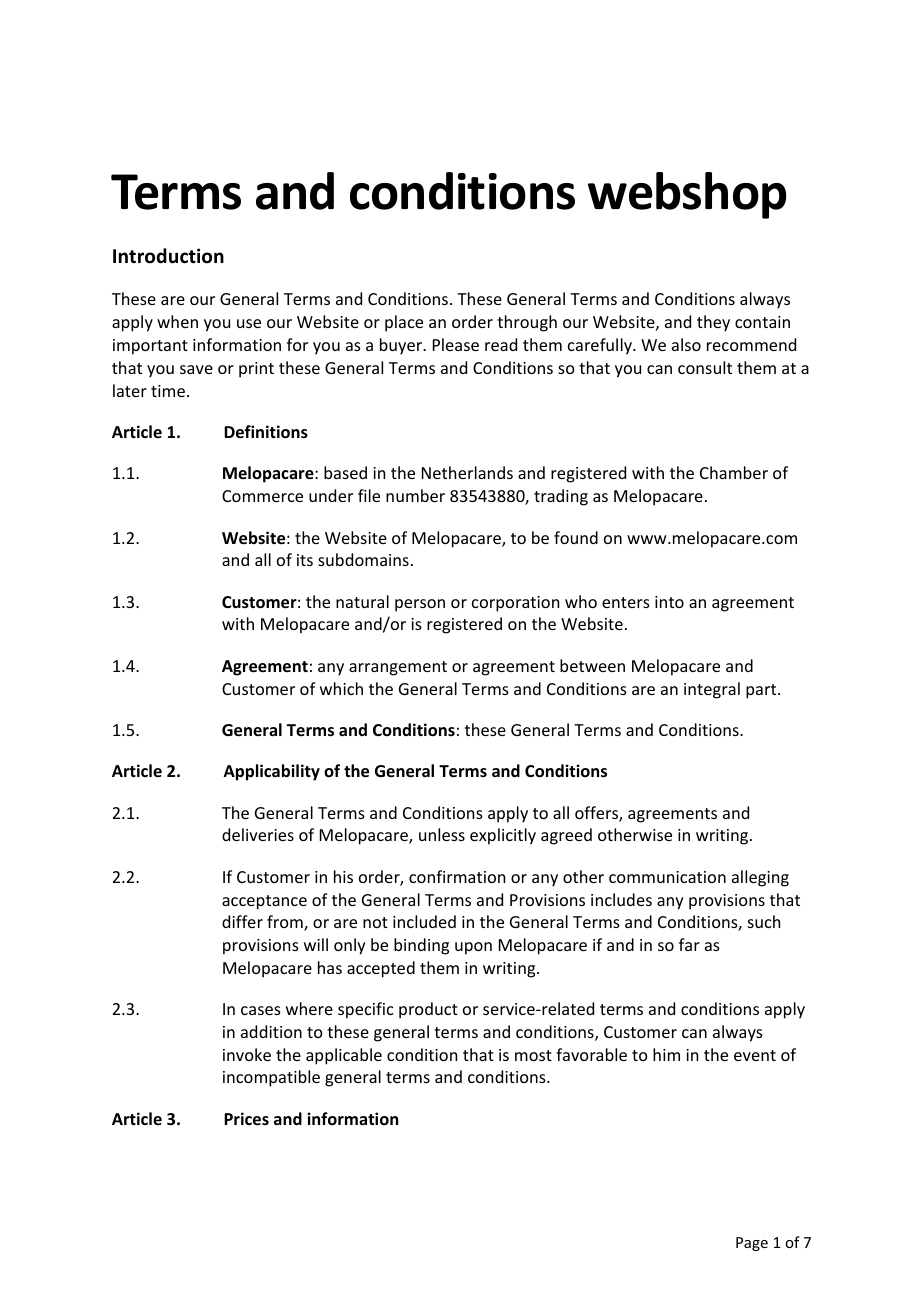 This image has height=1308, width=924. Describe the element at coordinates (404, 323) in the image. I see `place` at that location.
